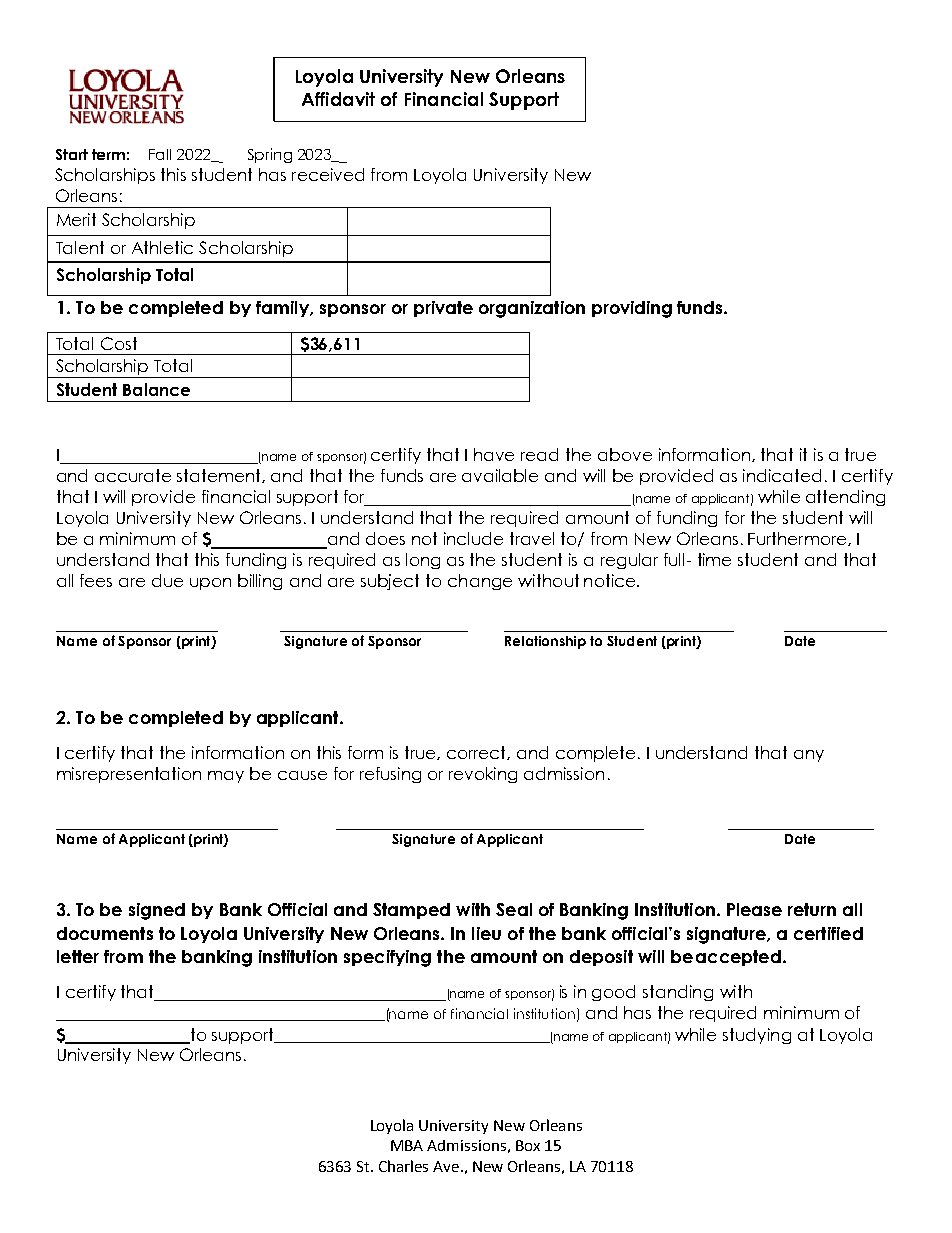  I want to click on any, so click(809, 756).
